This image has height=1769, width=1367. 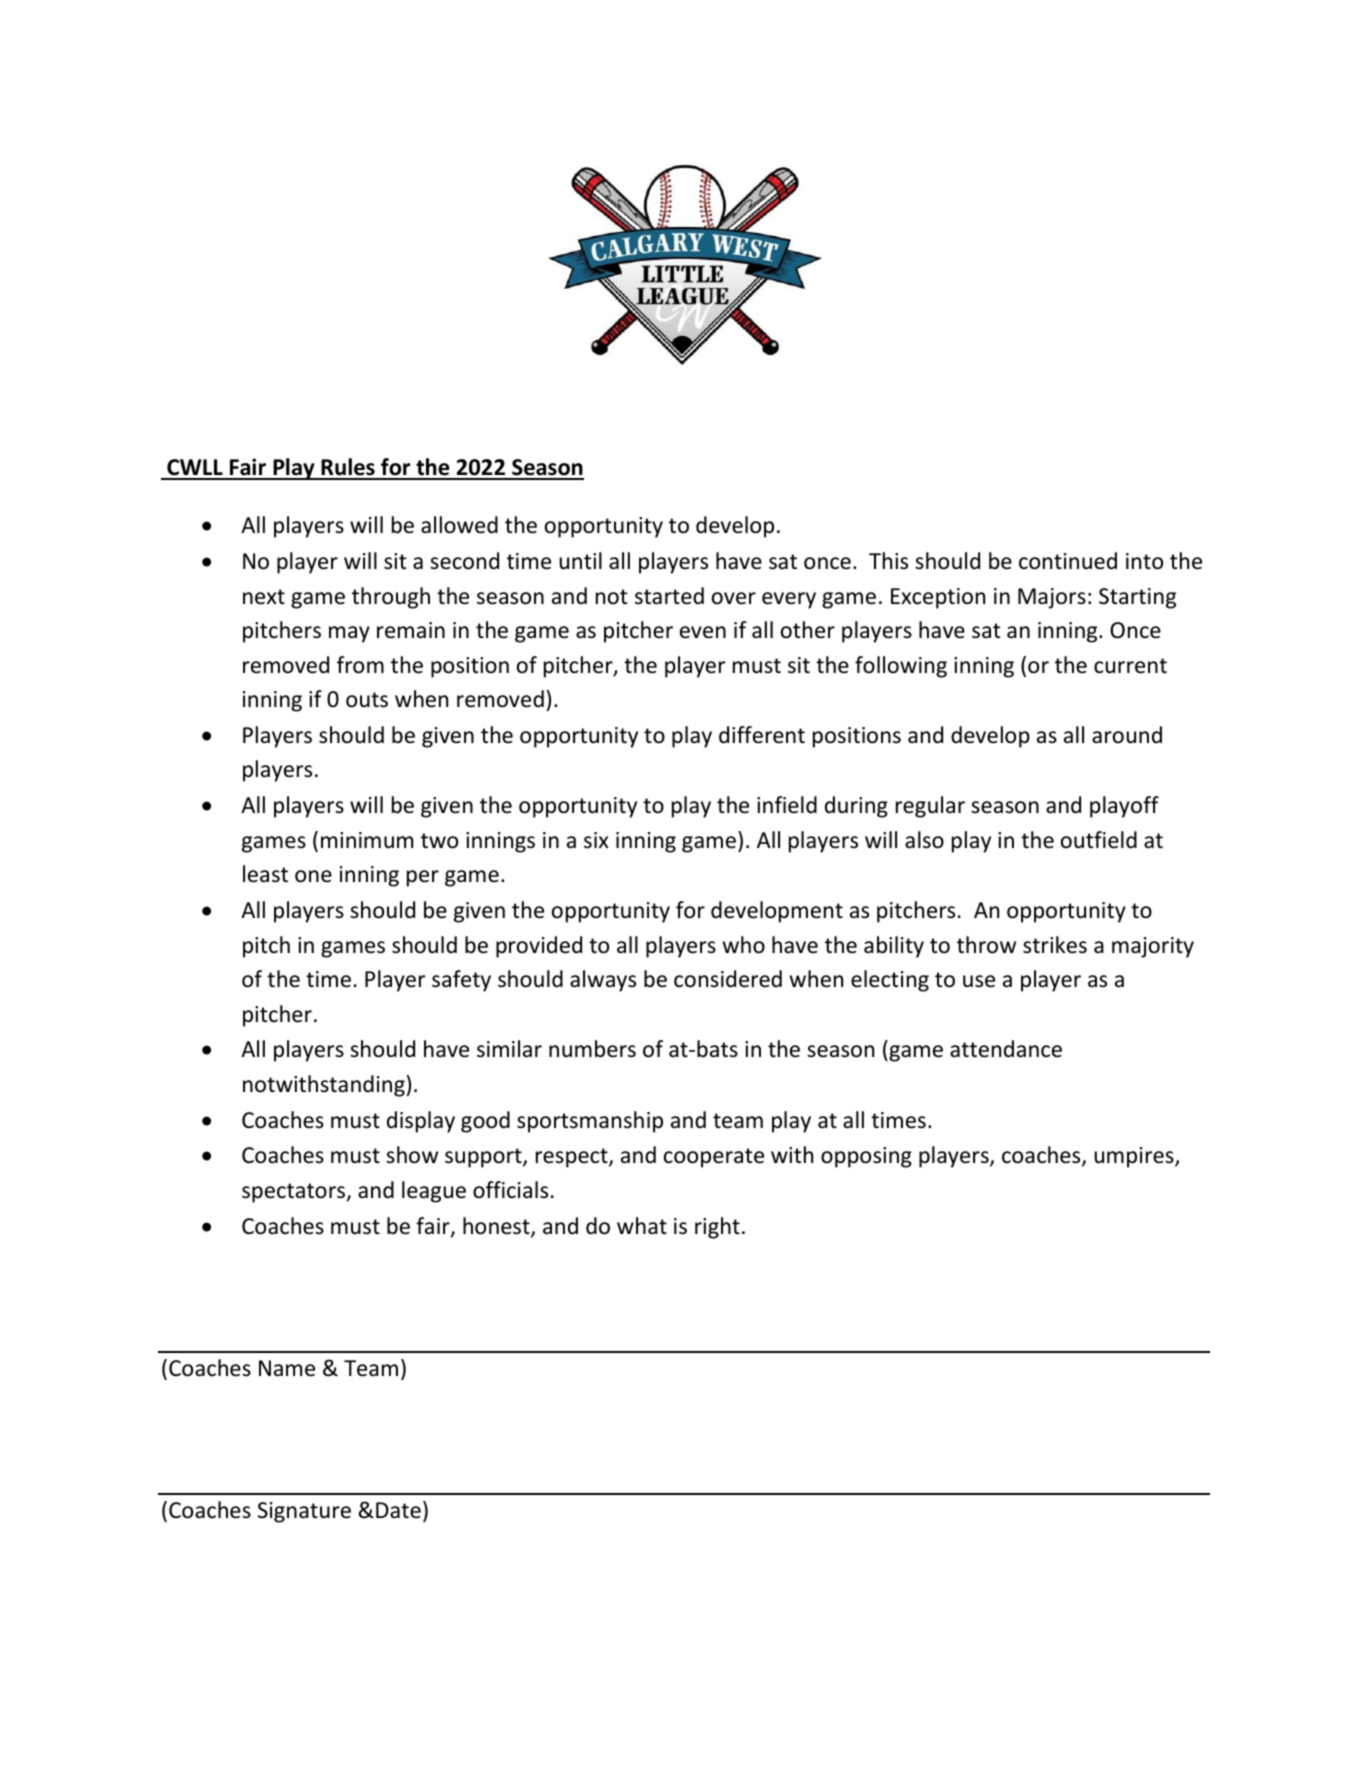 What do you see at coordinates (728, 979) in the image?
I see `considered` at bounding box center [728, 979].
